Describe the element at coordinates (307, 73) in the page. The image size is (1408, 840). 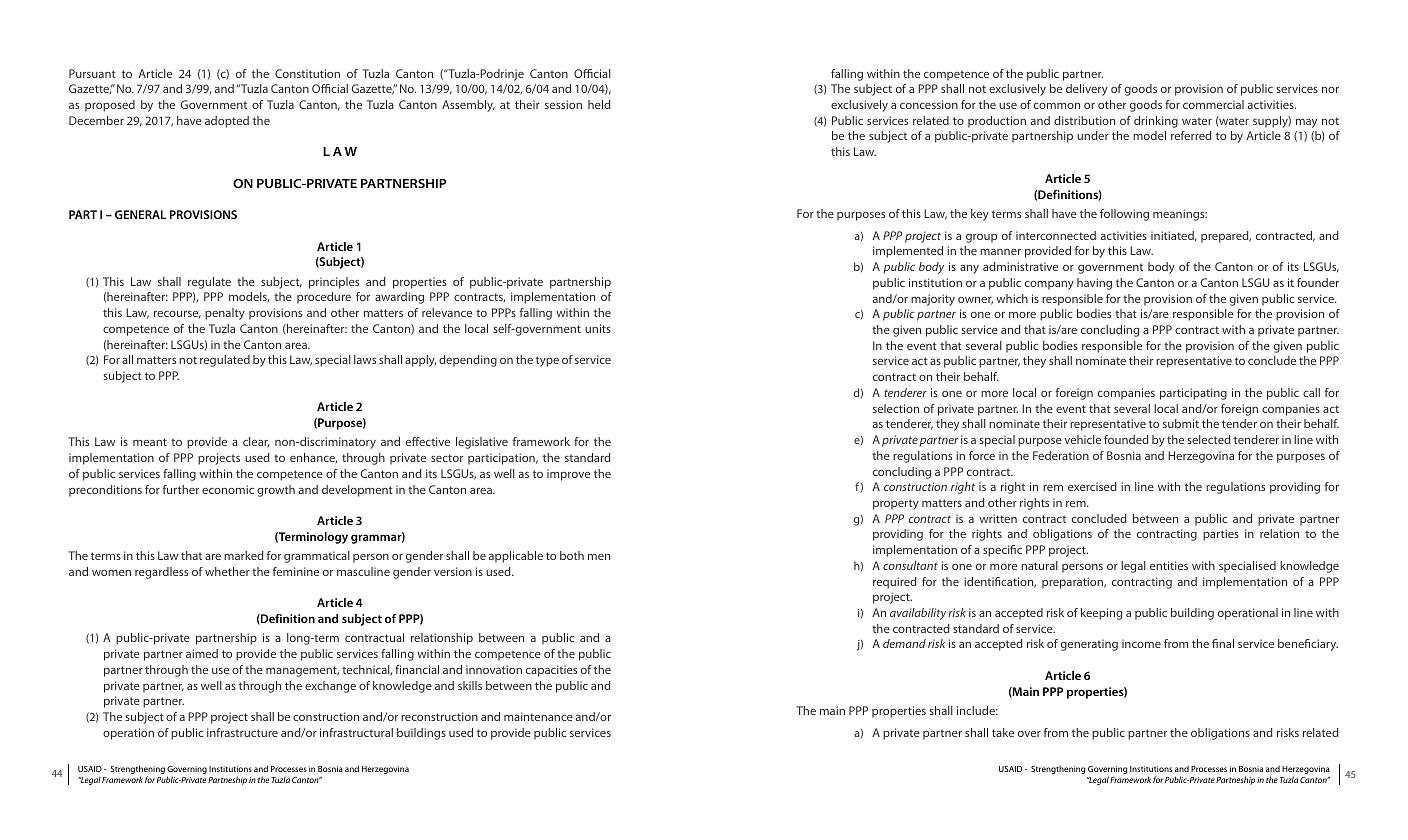
I see `Constitution` at that location.
